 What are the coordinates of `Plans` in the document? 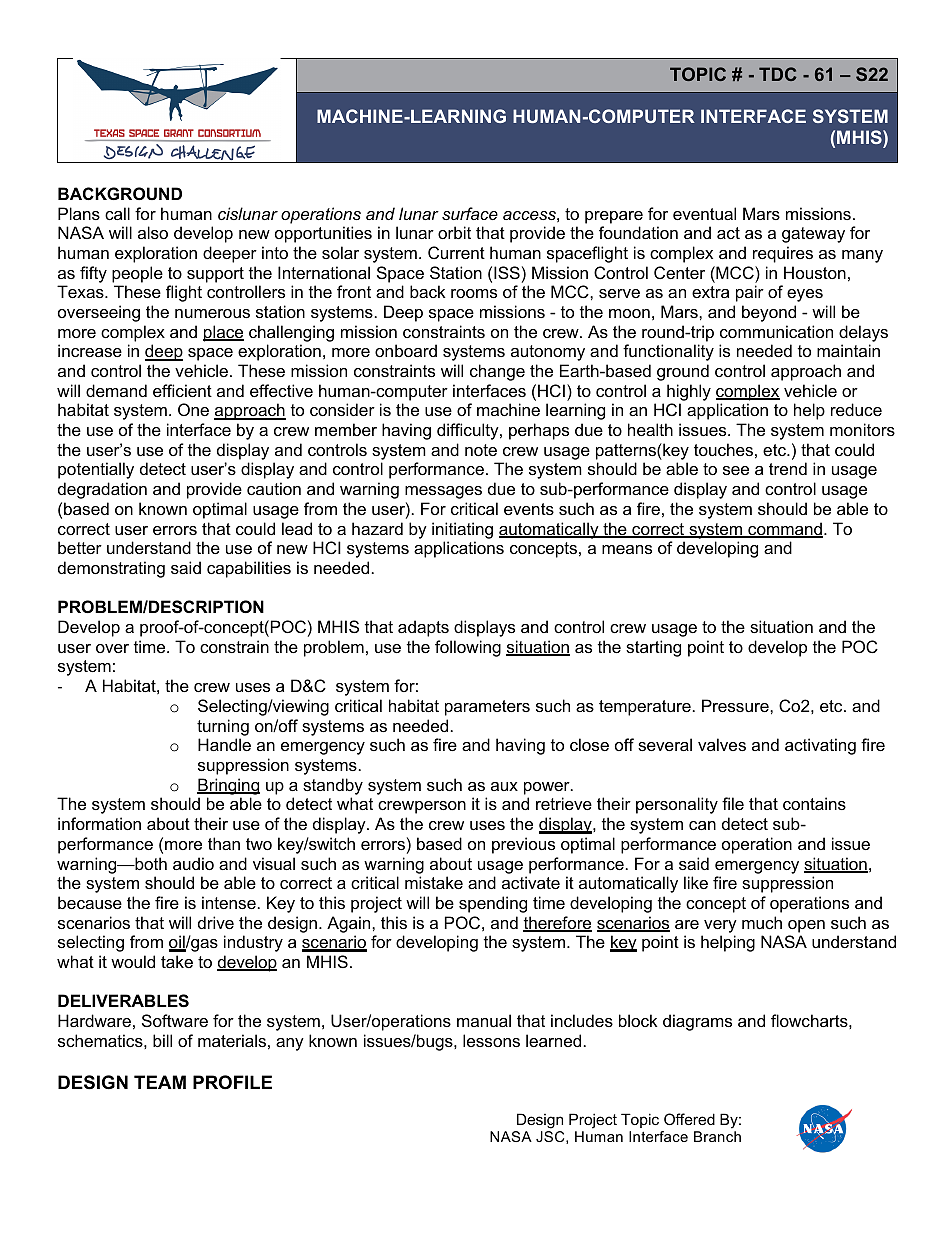 It's located at (79, 213).
